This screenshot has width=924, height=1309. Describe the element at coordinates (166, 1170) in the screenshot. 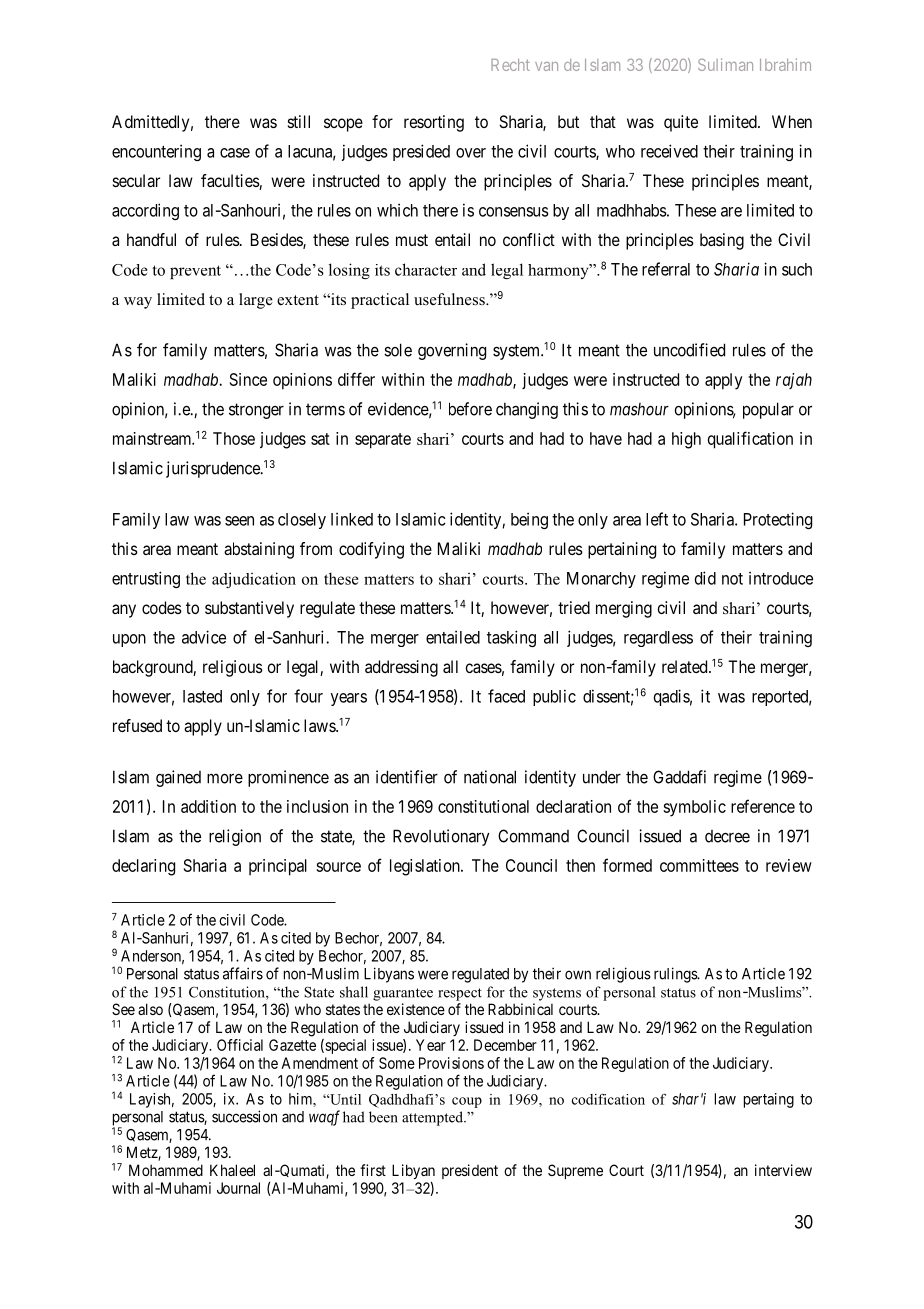

I see `Mohammed` at that location.
